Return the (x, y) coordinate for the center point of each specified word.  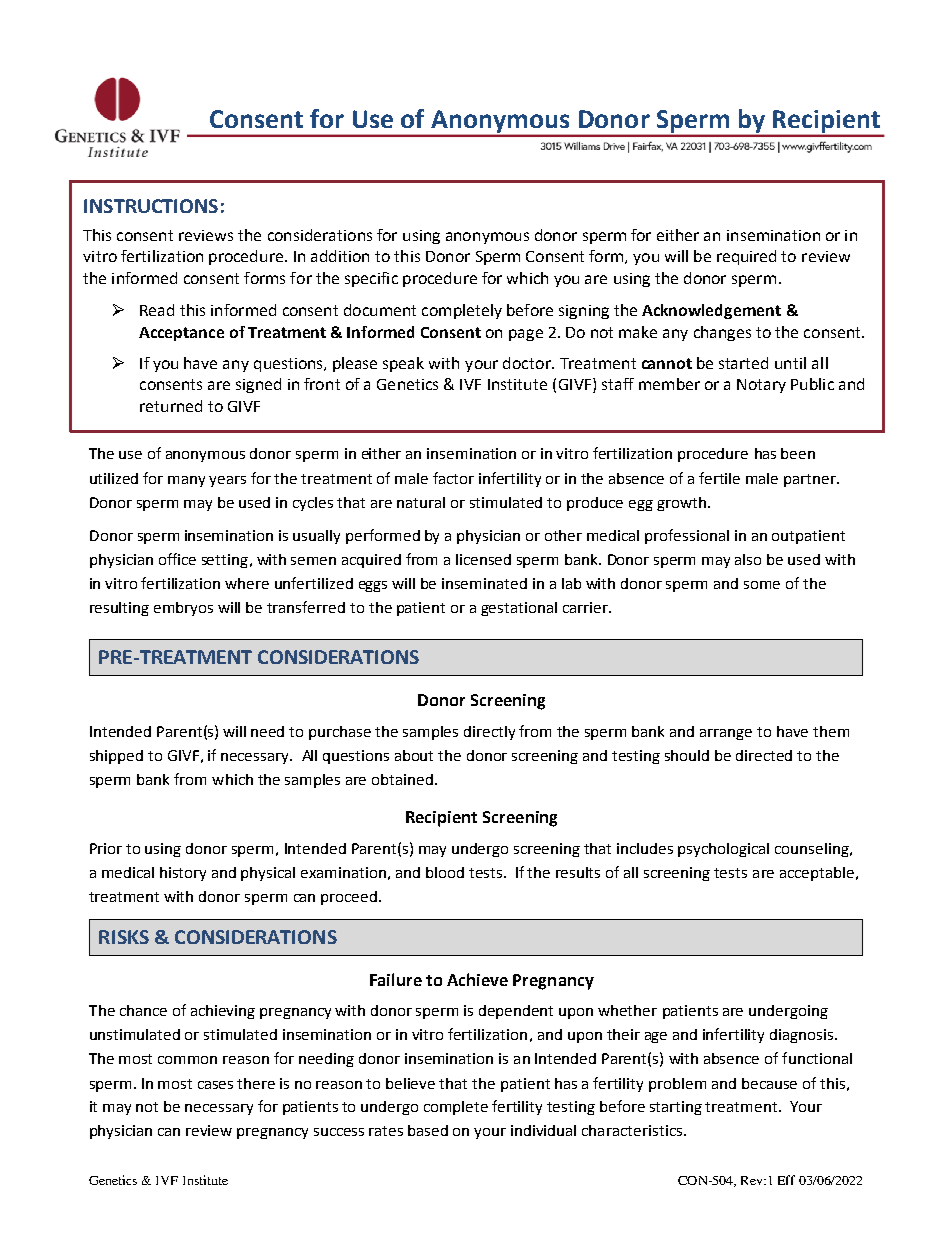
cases (215, 1085)
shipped (116, 757)
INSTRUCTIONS (151, 206)
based (428, 1130)
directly (489, 733)
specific (371, 279)
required (746, 257)
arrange (726, 734)
